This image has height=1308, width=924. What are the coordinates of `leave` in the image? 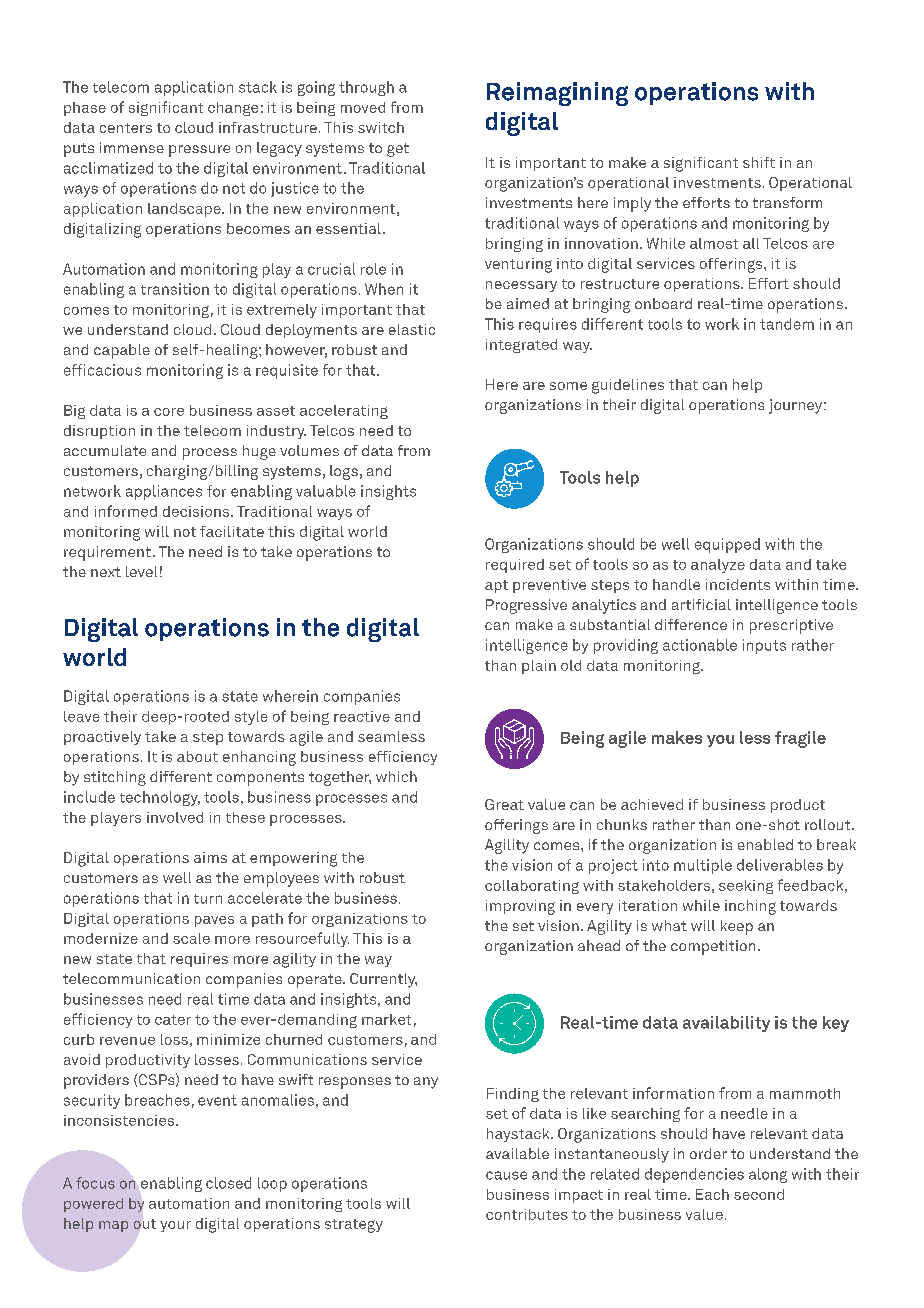 It's located at (82, 716).
